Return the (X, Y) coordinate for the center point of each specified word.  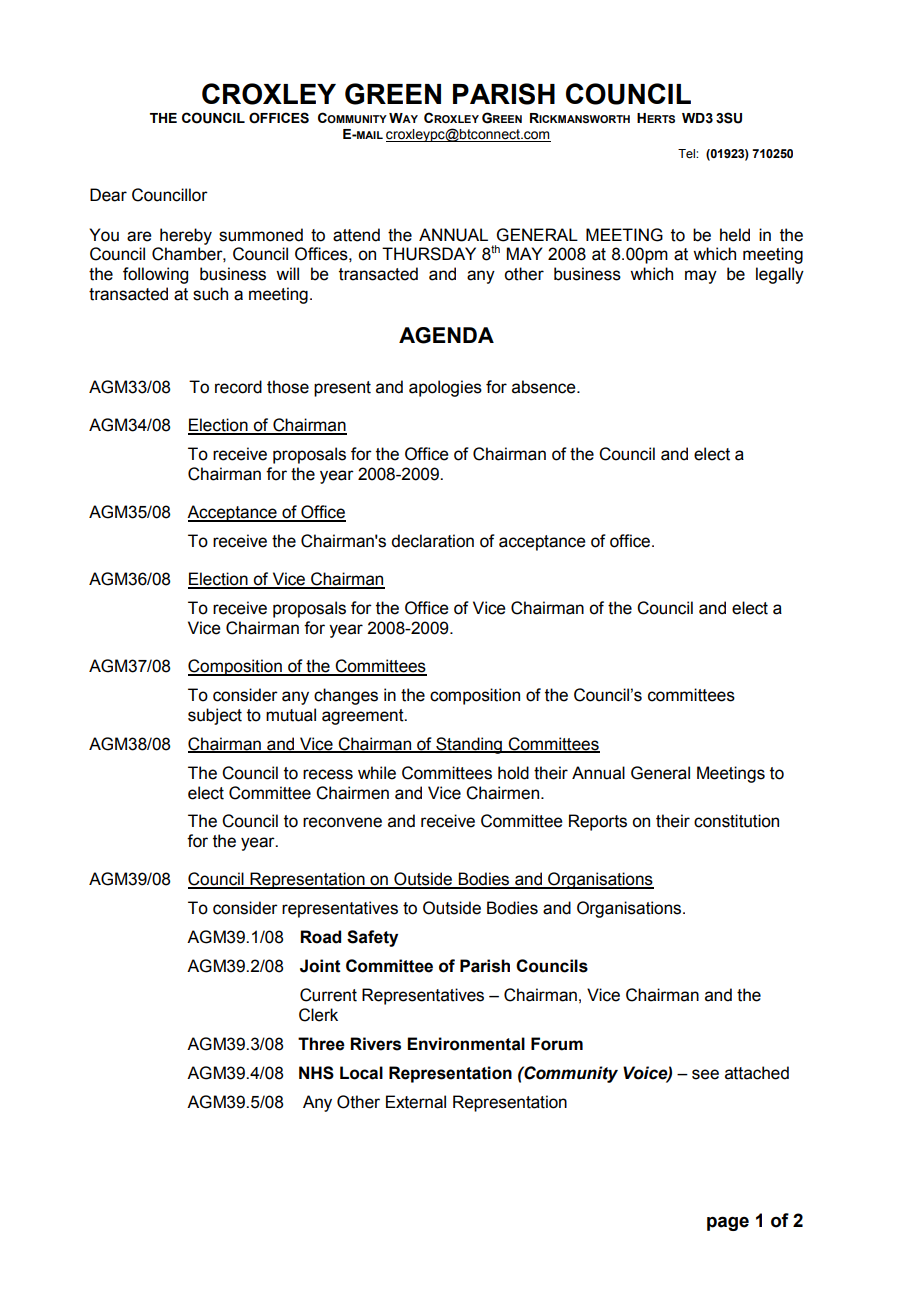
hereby (186, 236)
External (416, 1102)
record (238, 387)
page (728, 1223)
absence (545, 387)
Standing (469, 745)
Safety (372, 938)
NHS (316, 1073)
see (705, 1074)
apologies (445, 388)
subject (215, 716)
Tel (687, 153)
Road (320, 937)
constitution (736, 821)
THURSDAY (429, 254)
